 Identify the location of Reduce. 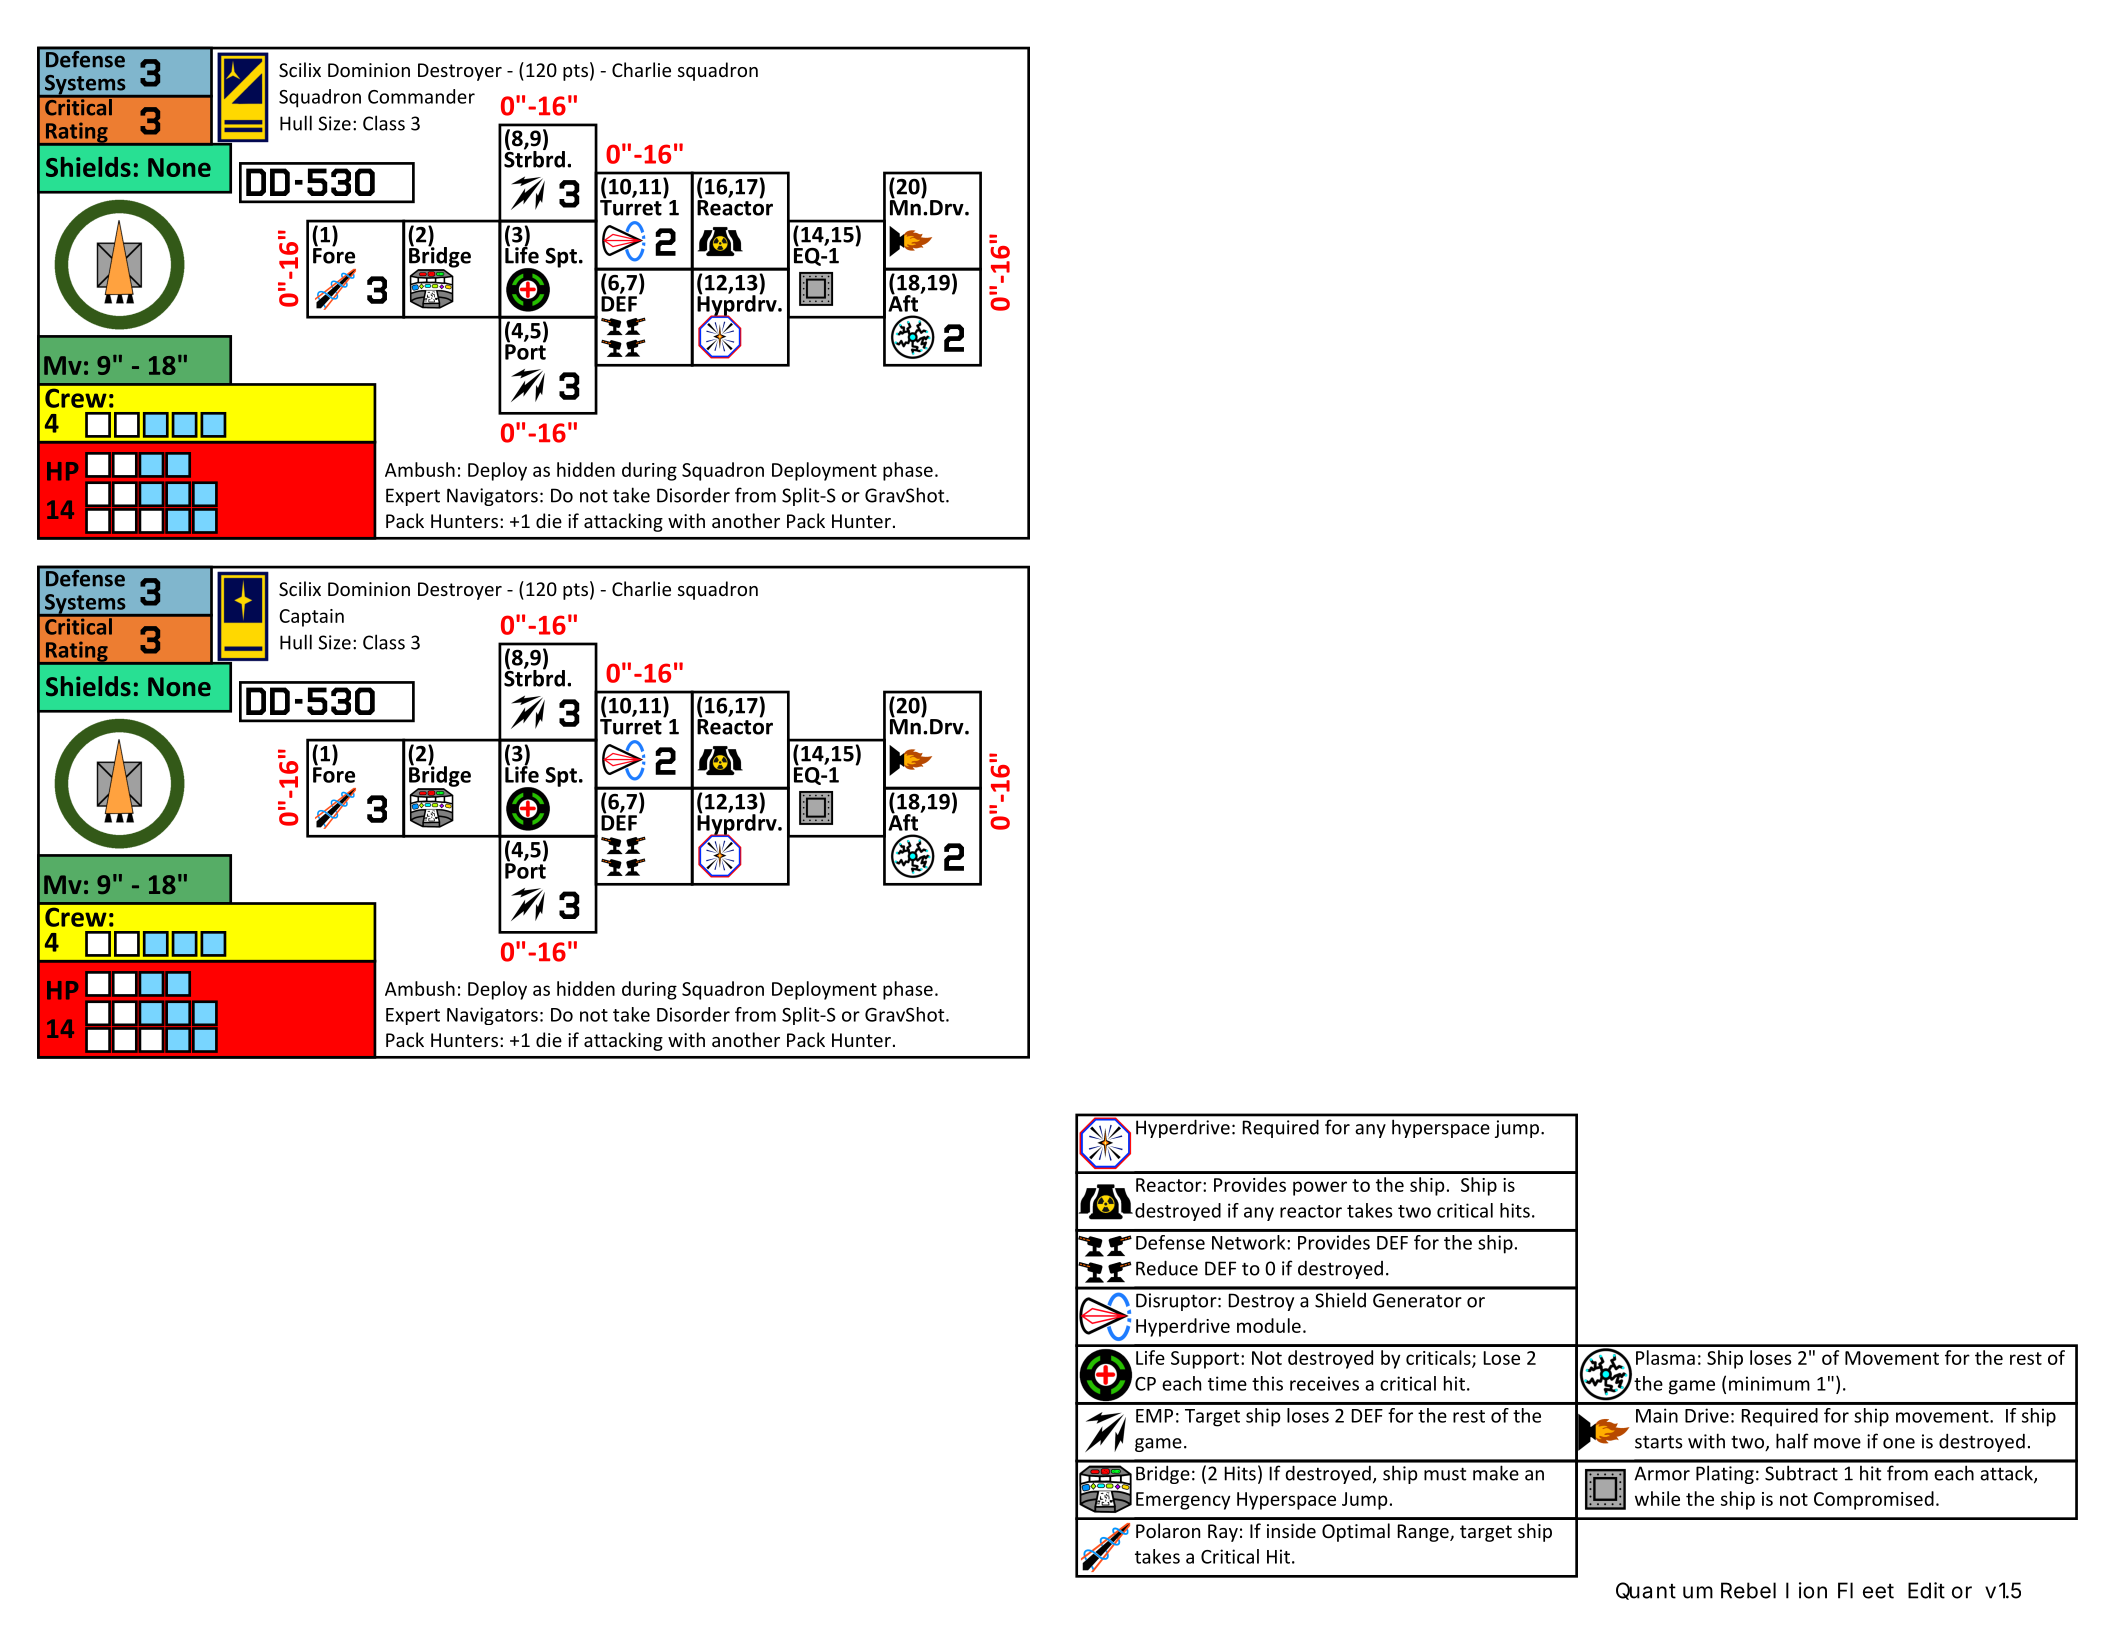
(1167, 1268).
